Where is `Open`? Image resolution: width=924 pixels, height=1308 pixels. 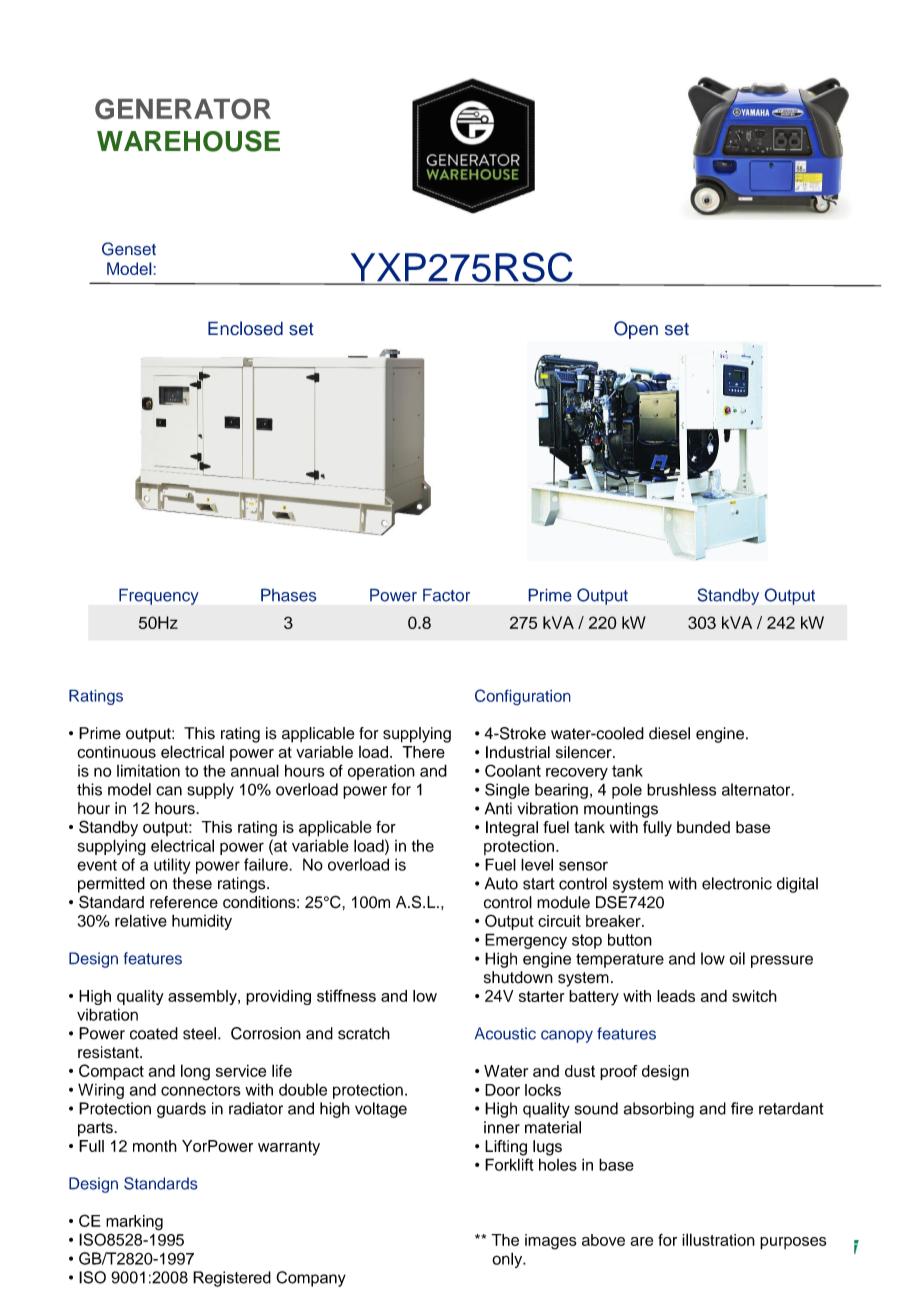 Open is located at coordinates (636, 330).
